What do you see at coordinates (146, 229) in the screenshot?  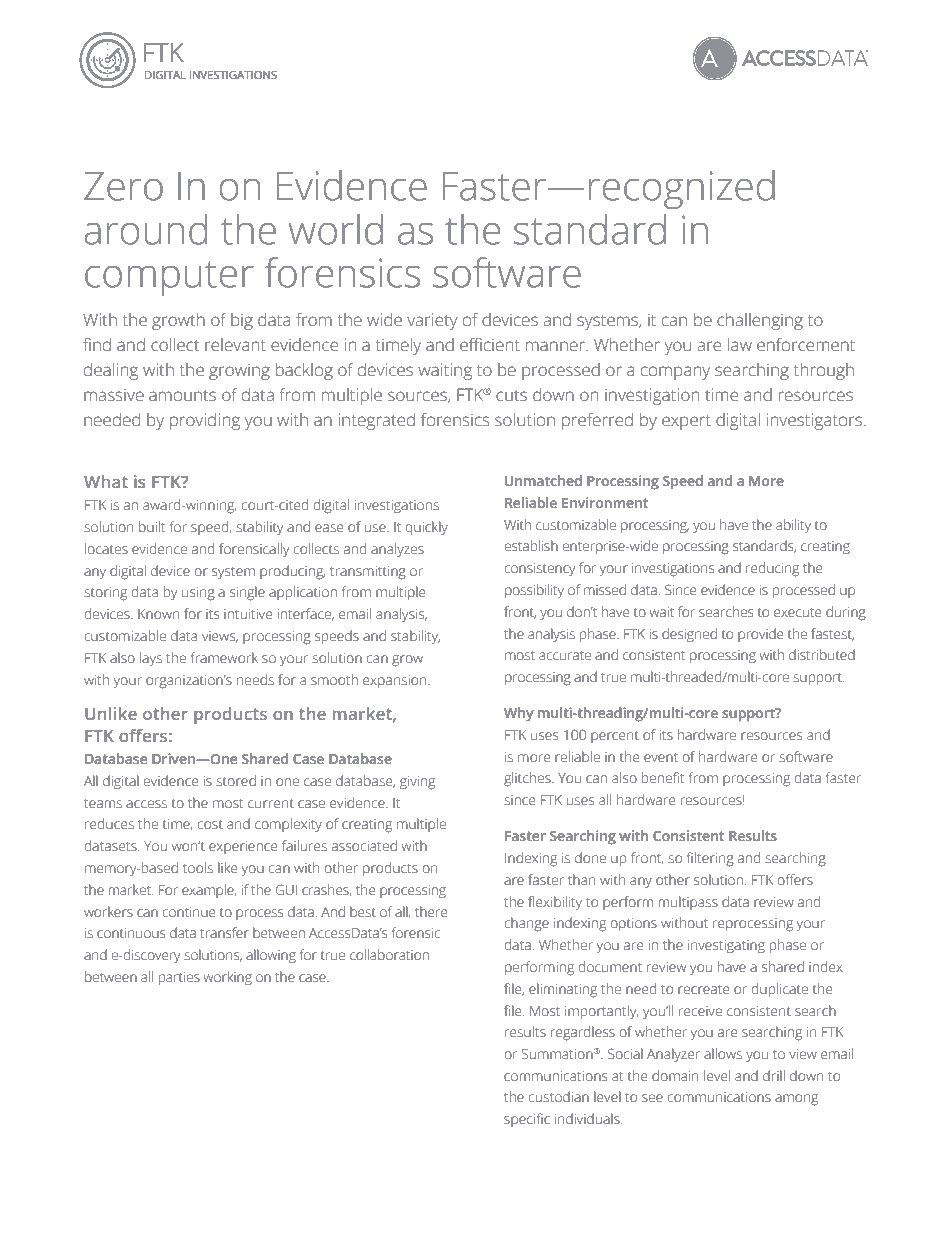 I see `around` at bounding box center [146, 229].
